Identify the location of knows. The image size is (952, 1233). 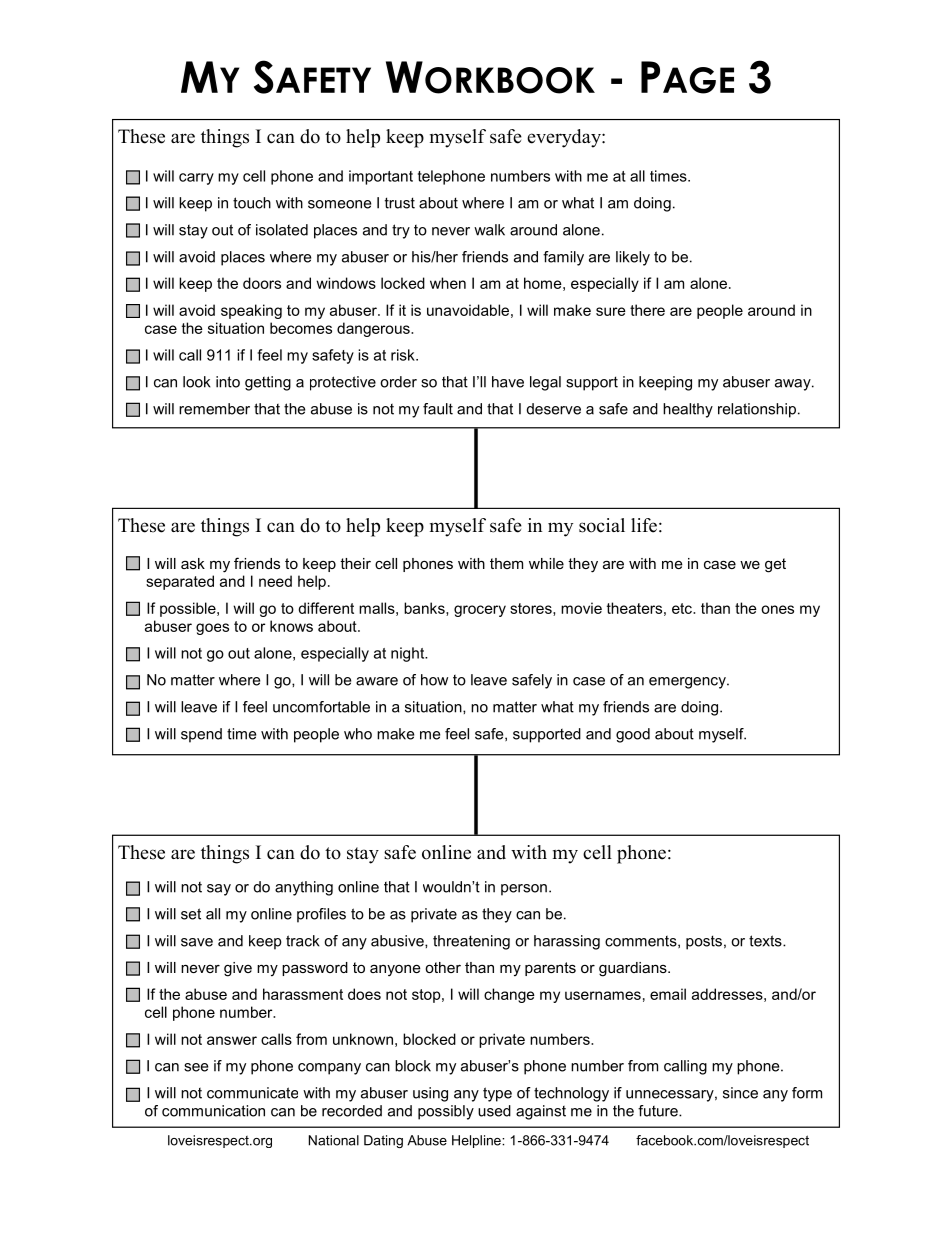
(291, 626).
